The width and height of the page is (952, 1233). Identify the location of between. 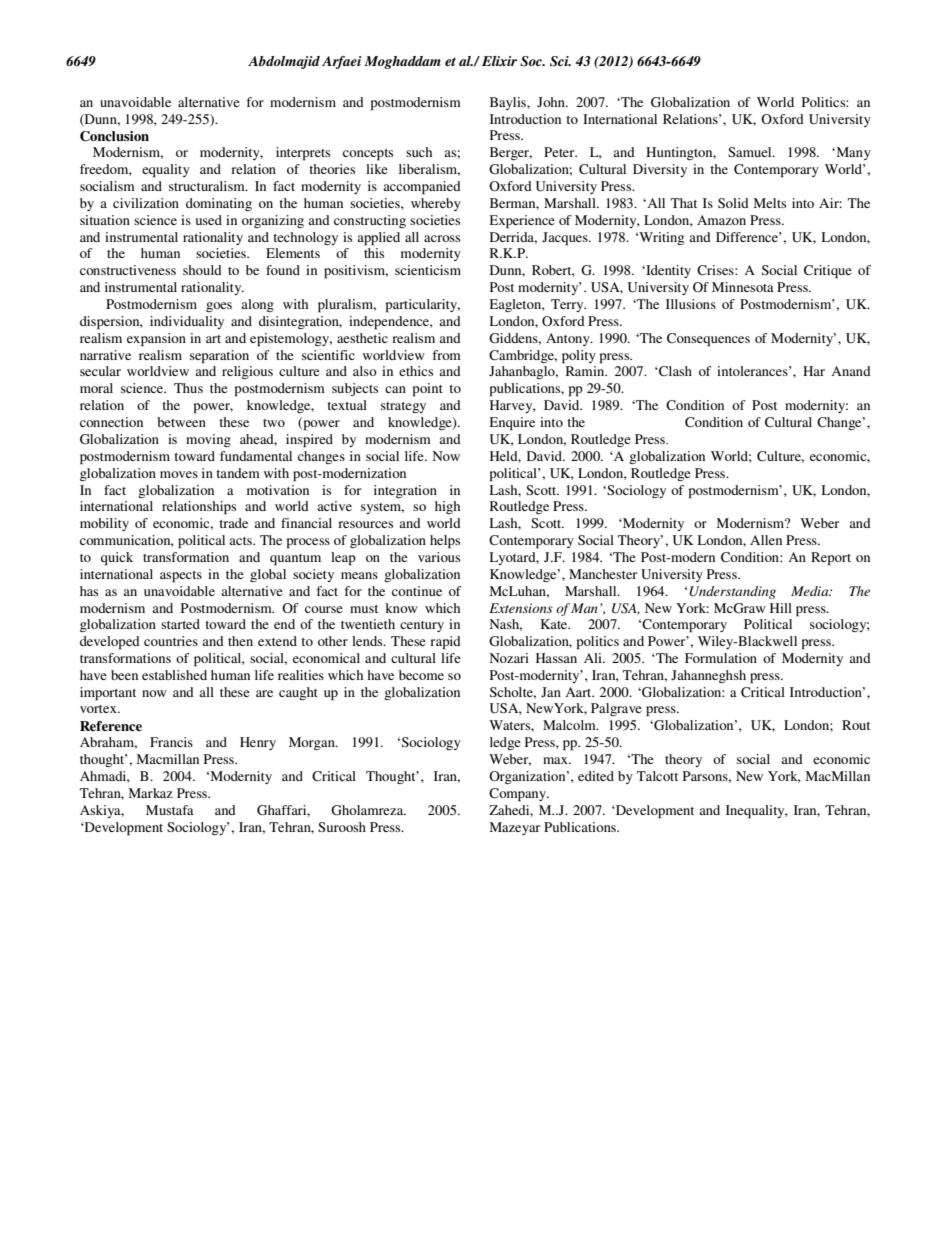
(181, 422).
